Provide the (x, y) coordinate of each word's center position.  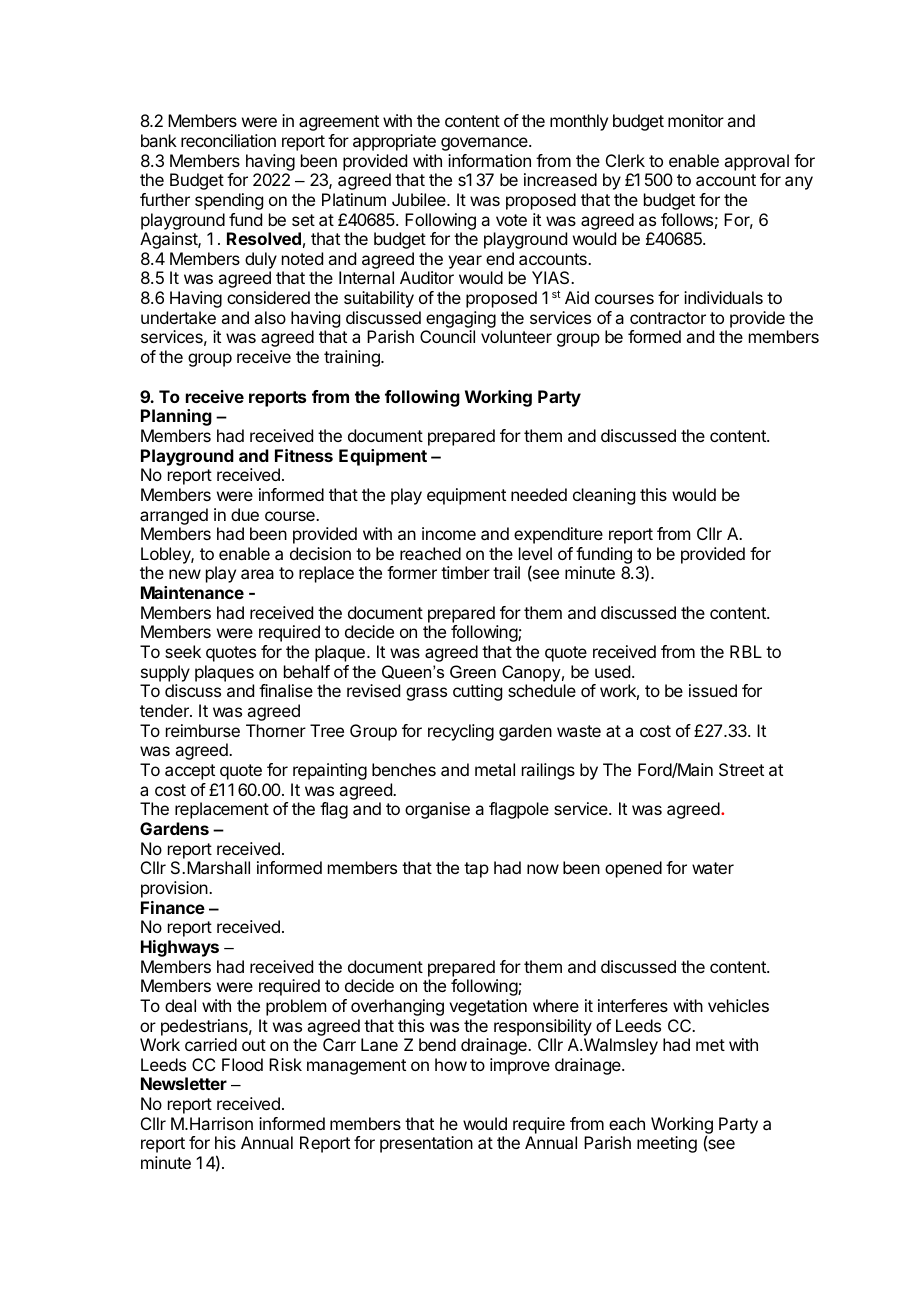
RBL (746, 651)
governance (485, 144)
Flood (242, 1064)
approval (756, 162)
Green (473, 671)
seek (183, 651)
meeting (667, 1144)
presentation (426, 1144)
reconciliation (228, 140)
